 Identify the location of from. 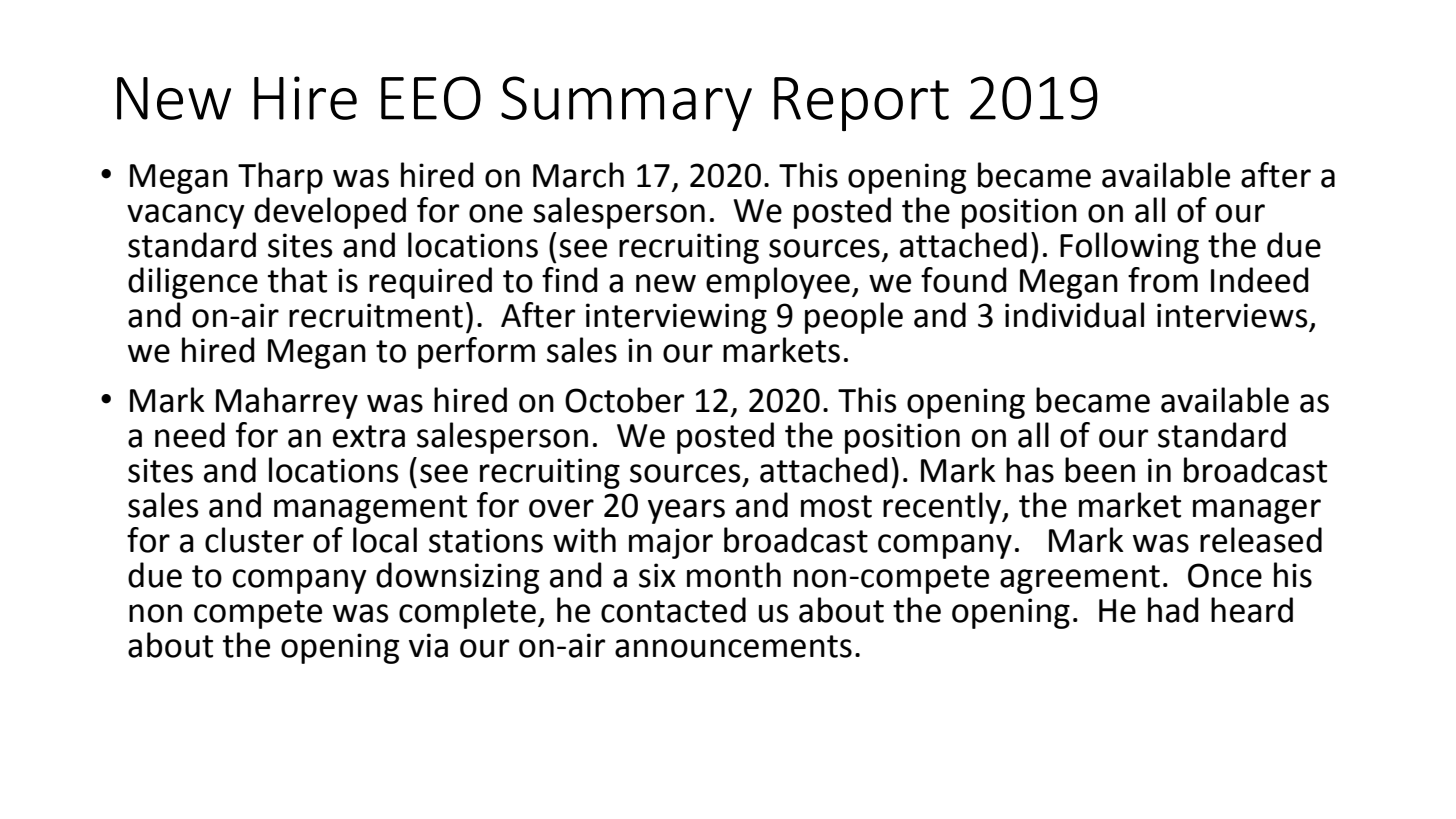
(1163, 280).
